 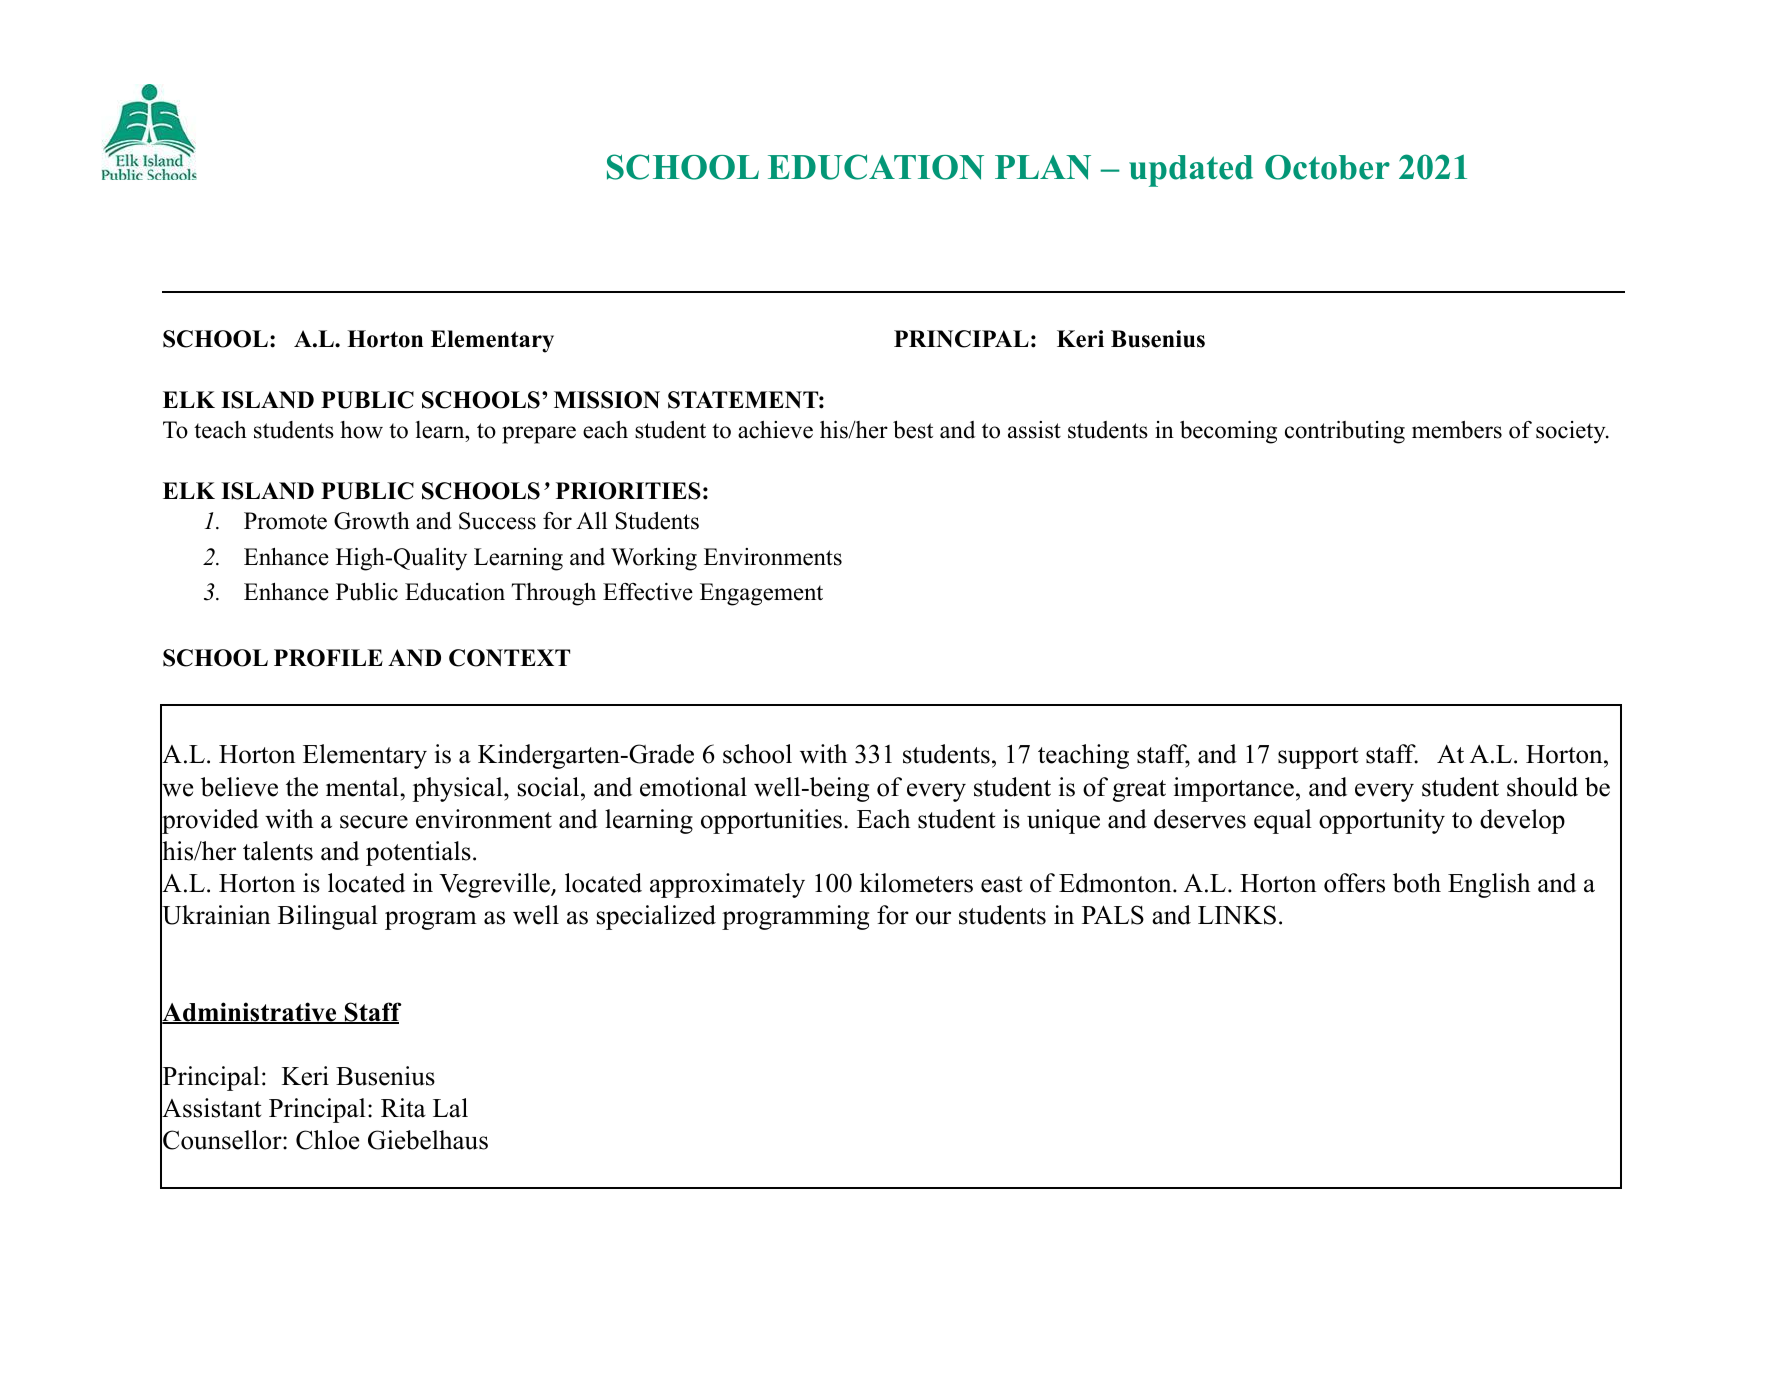 I want to click on opportunities, so click(x=771, y=821).
